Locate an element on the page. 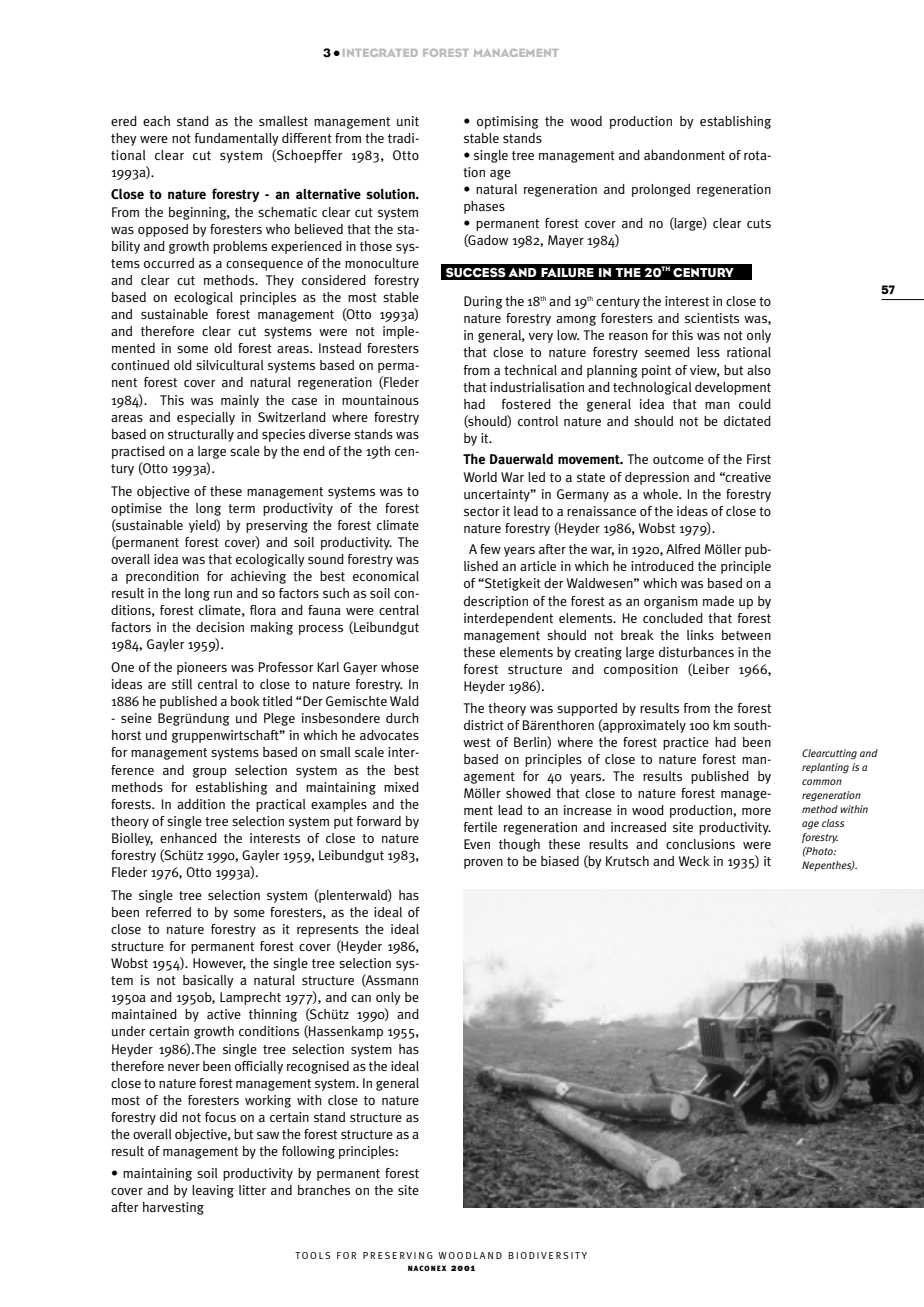  scientists is located at coordinates (712, 318).
